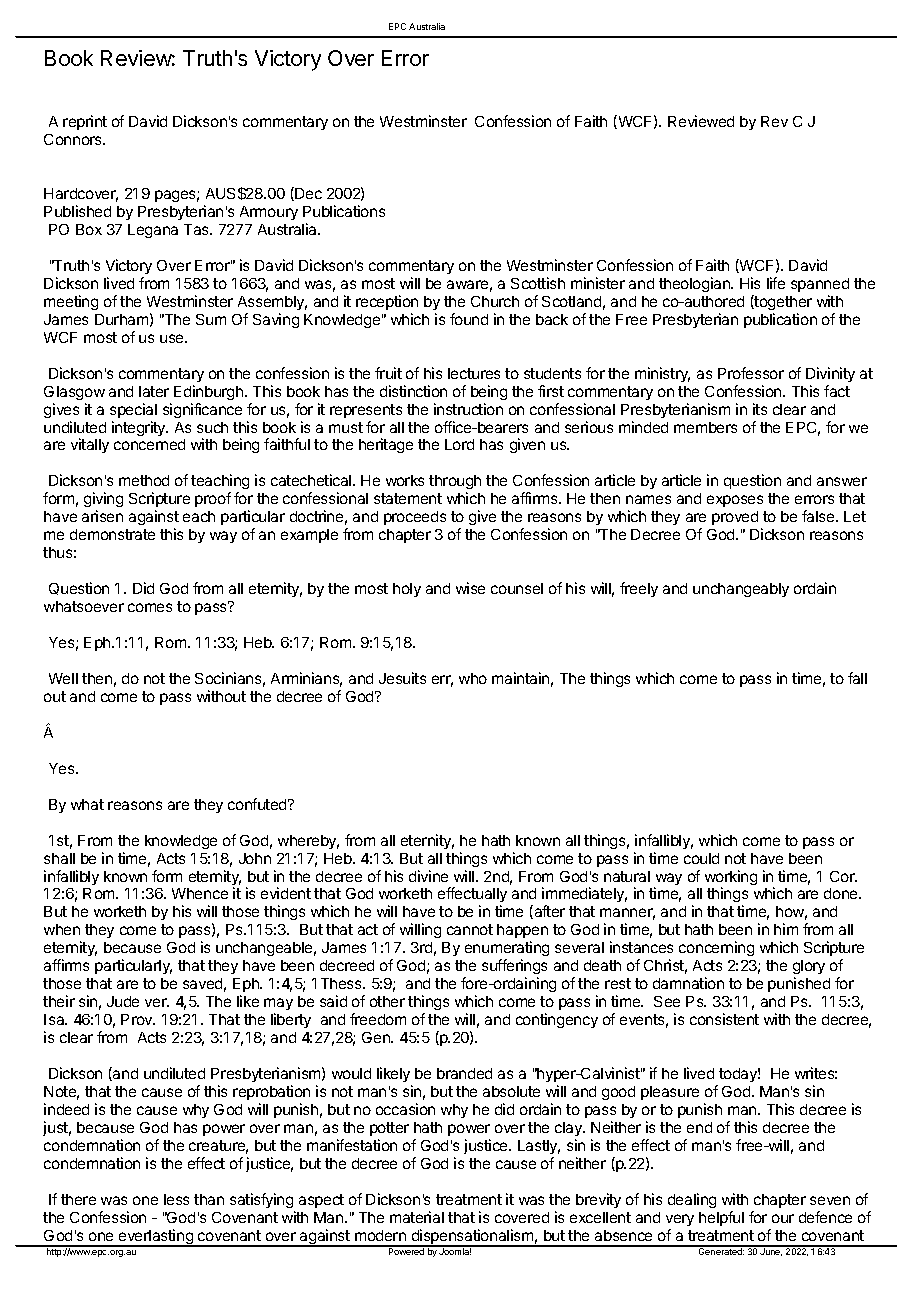  What do you see at coordinates (470, 929) in the document?
I see `cannot` at bounding box center [470, 929].
